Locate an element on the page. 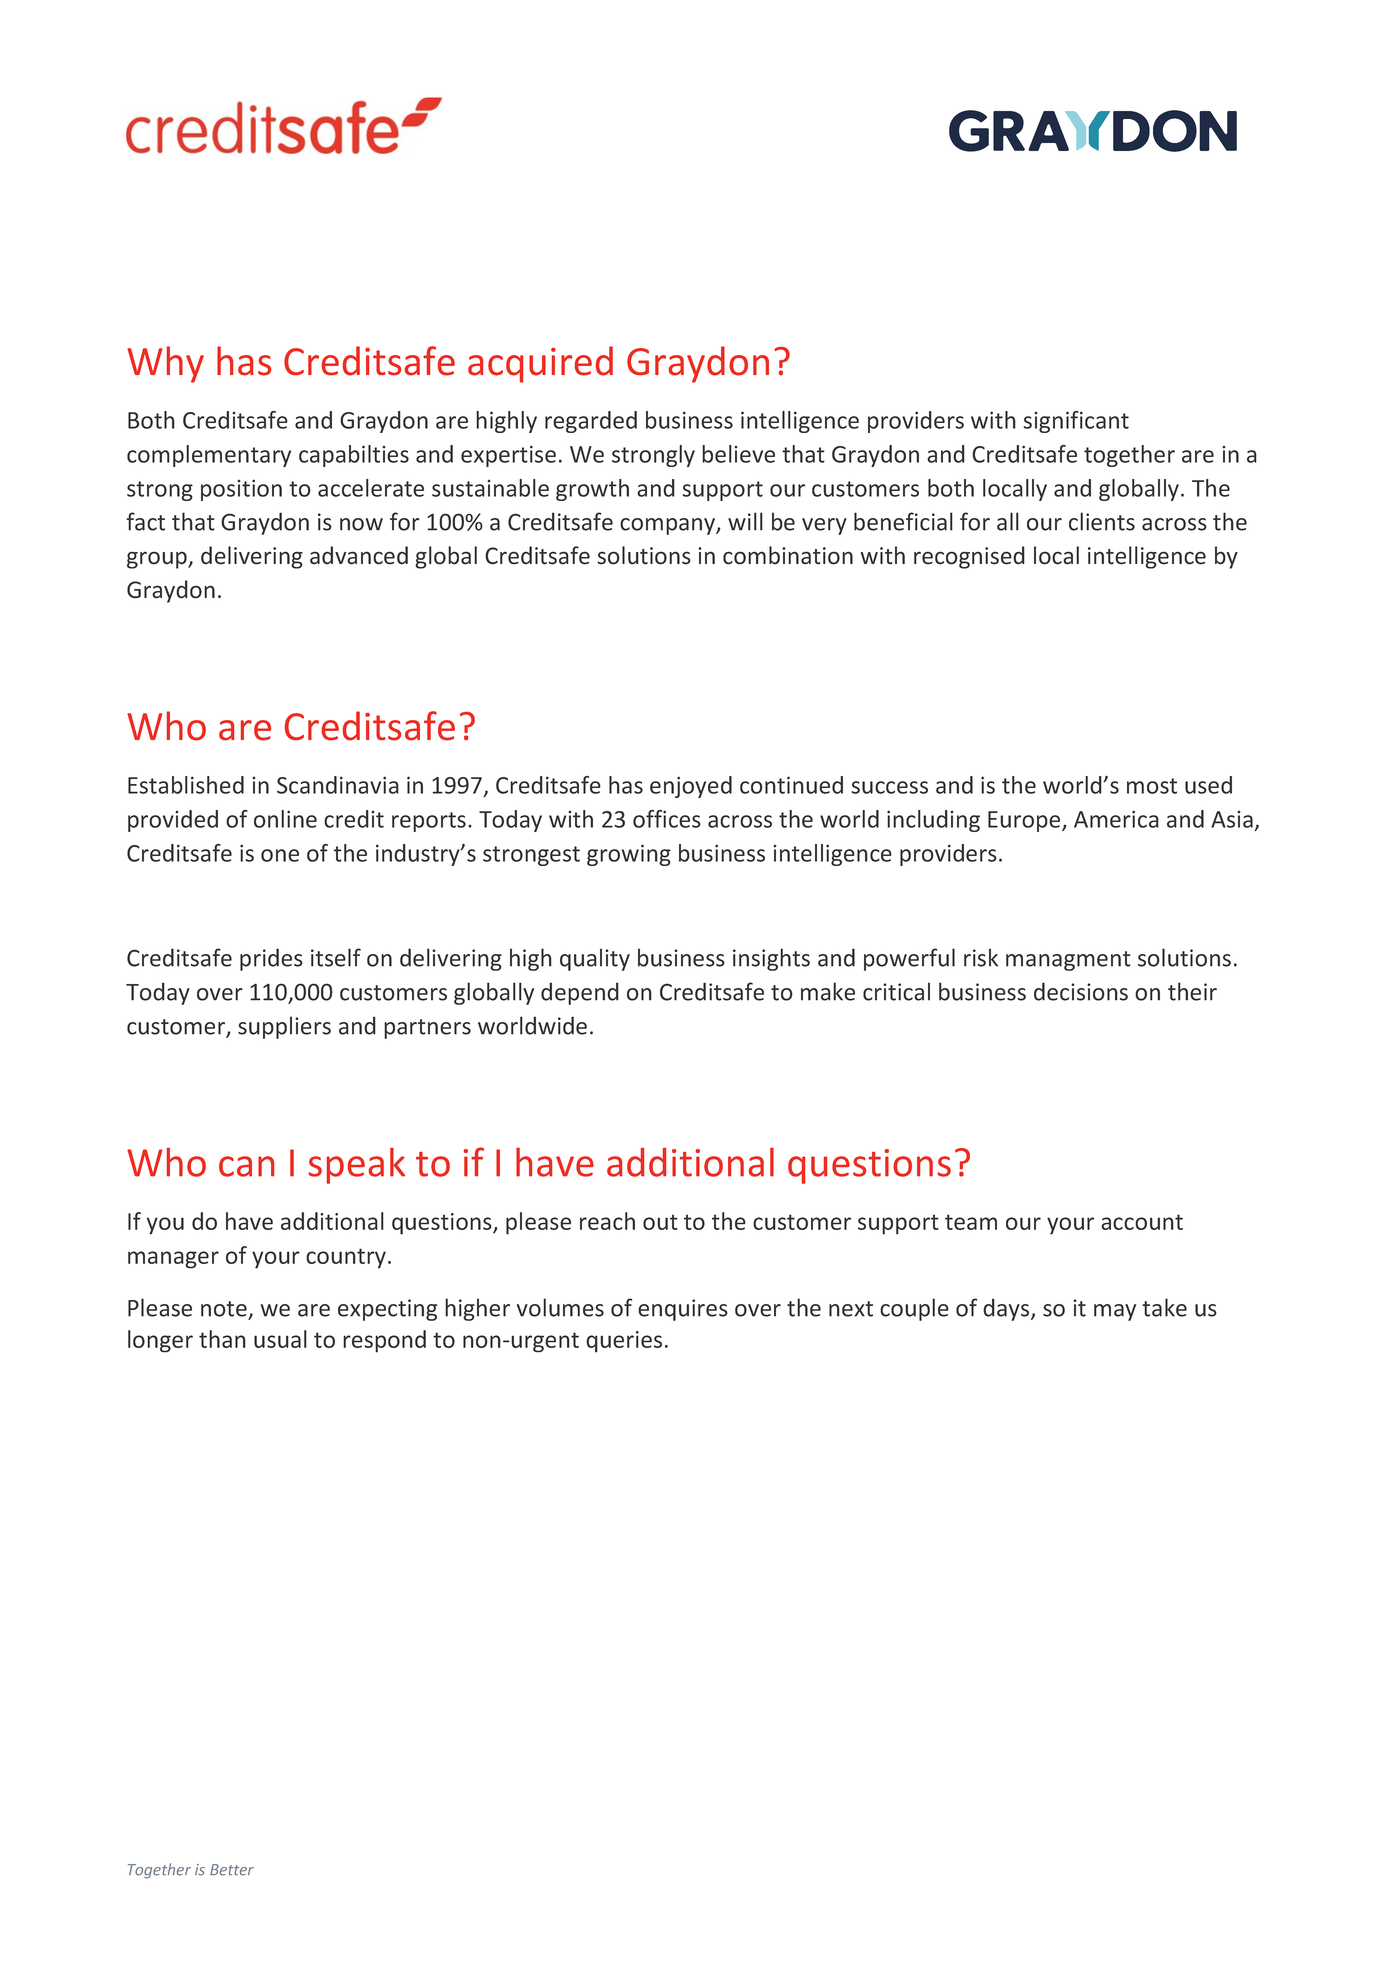 The image size is (1392, 1968). significant is located at coordinates (1076, 422).
